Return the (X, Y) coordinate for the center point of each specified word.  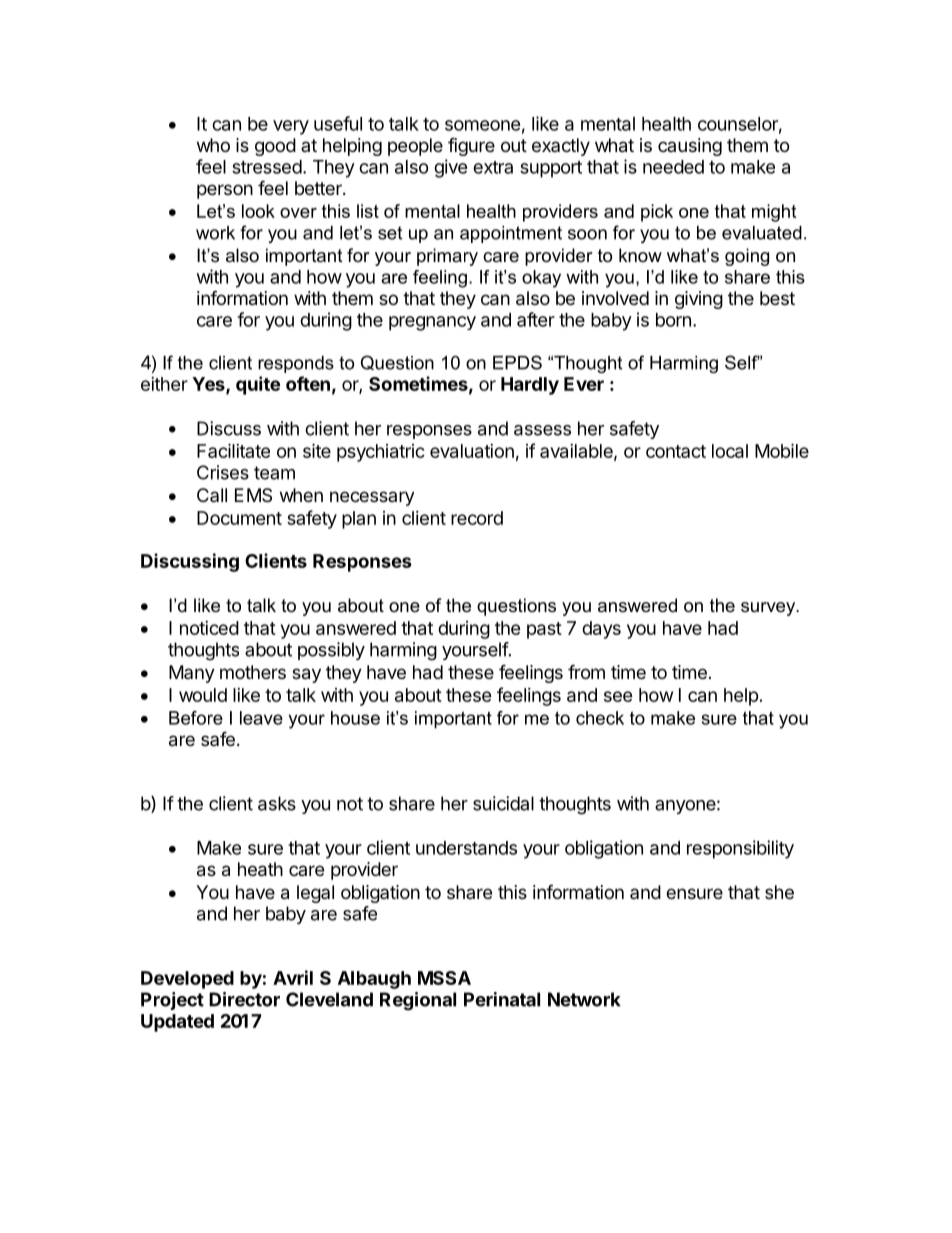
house (355, 718)
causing (690, 147)
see (618, 696)
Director (244, 999)
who (213, 145)
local (730, 451)
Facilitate (233, 450)
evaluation (472, 451)
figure (471, 146)
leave (261, 718)
